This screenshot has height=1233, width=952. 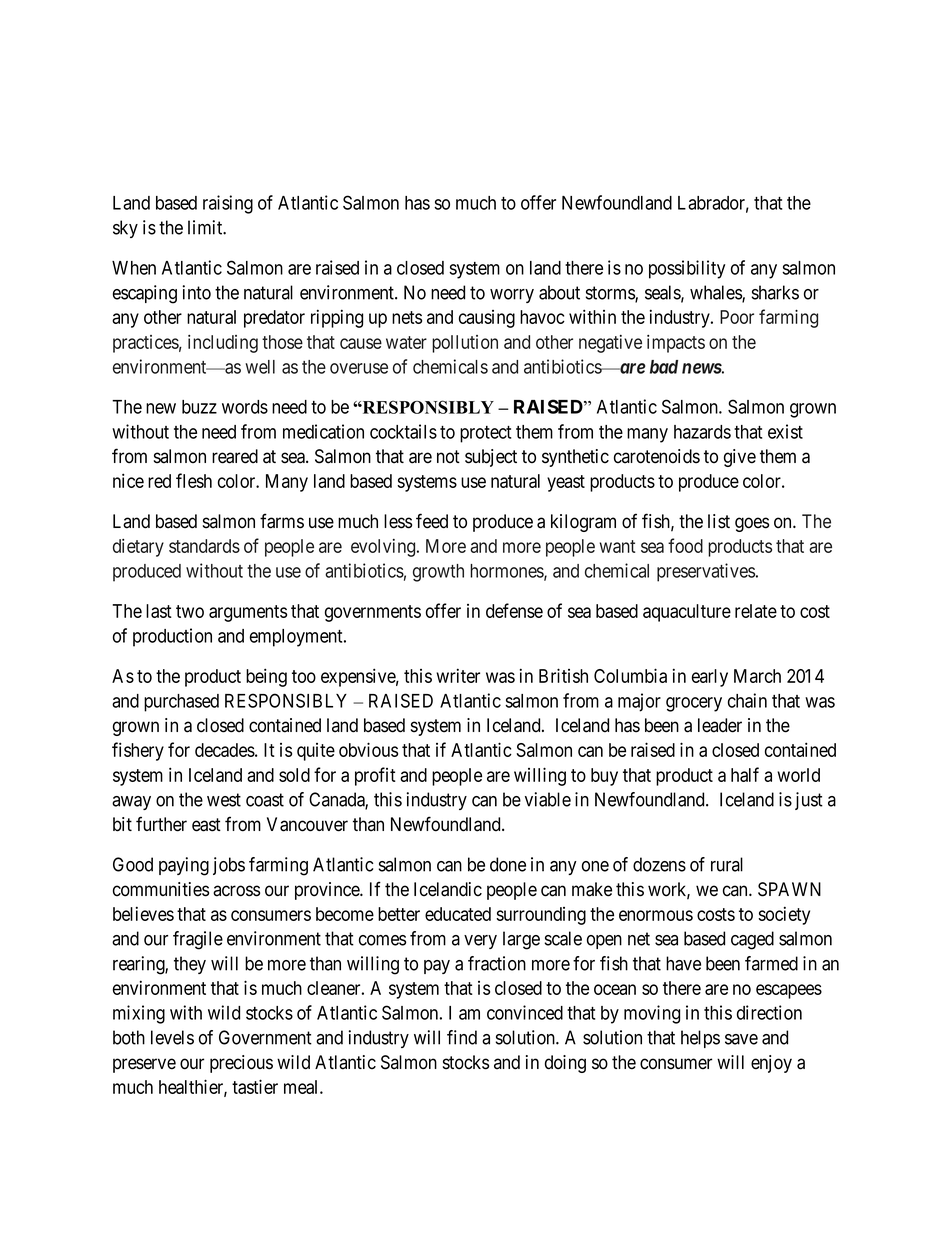 I want to click on possibility, so click(x=687, y=269).
